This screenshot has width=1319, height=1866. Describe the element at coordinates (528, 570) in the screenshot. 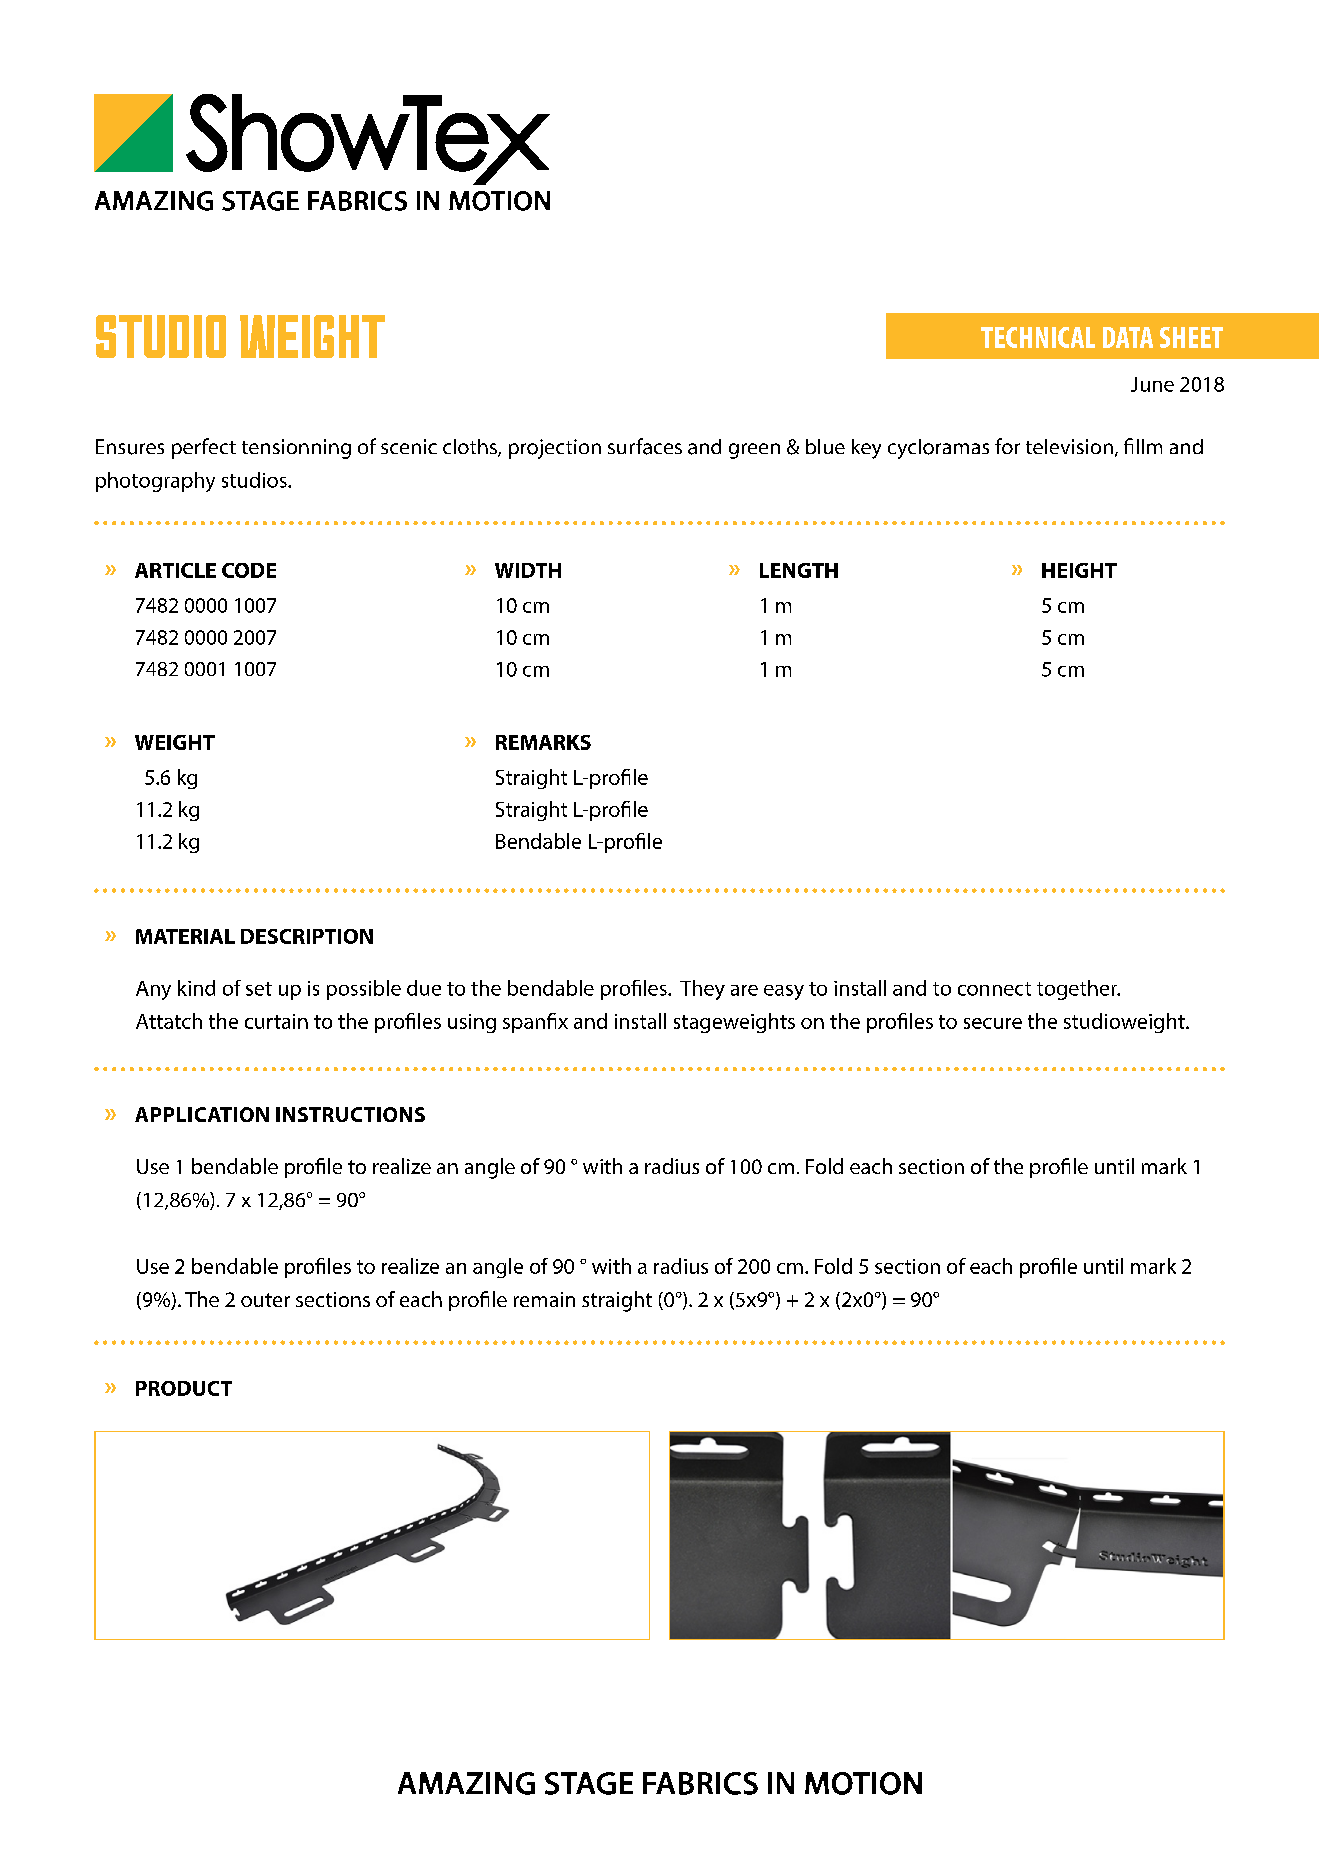

I see `WIDTH` at that location.
